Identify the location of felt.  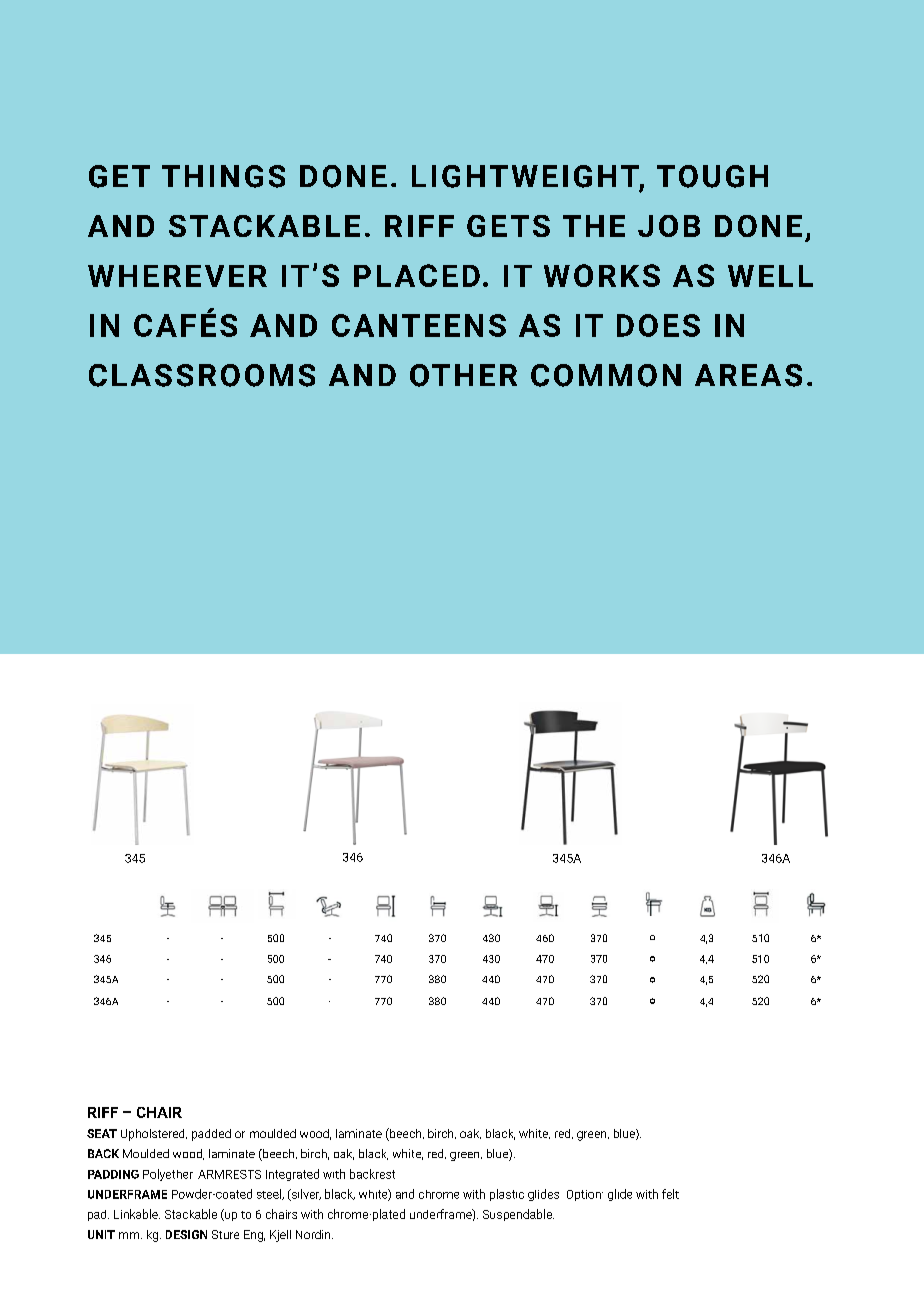
(670, 1194).
